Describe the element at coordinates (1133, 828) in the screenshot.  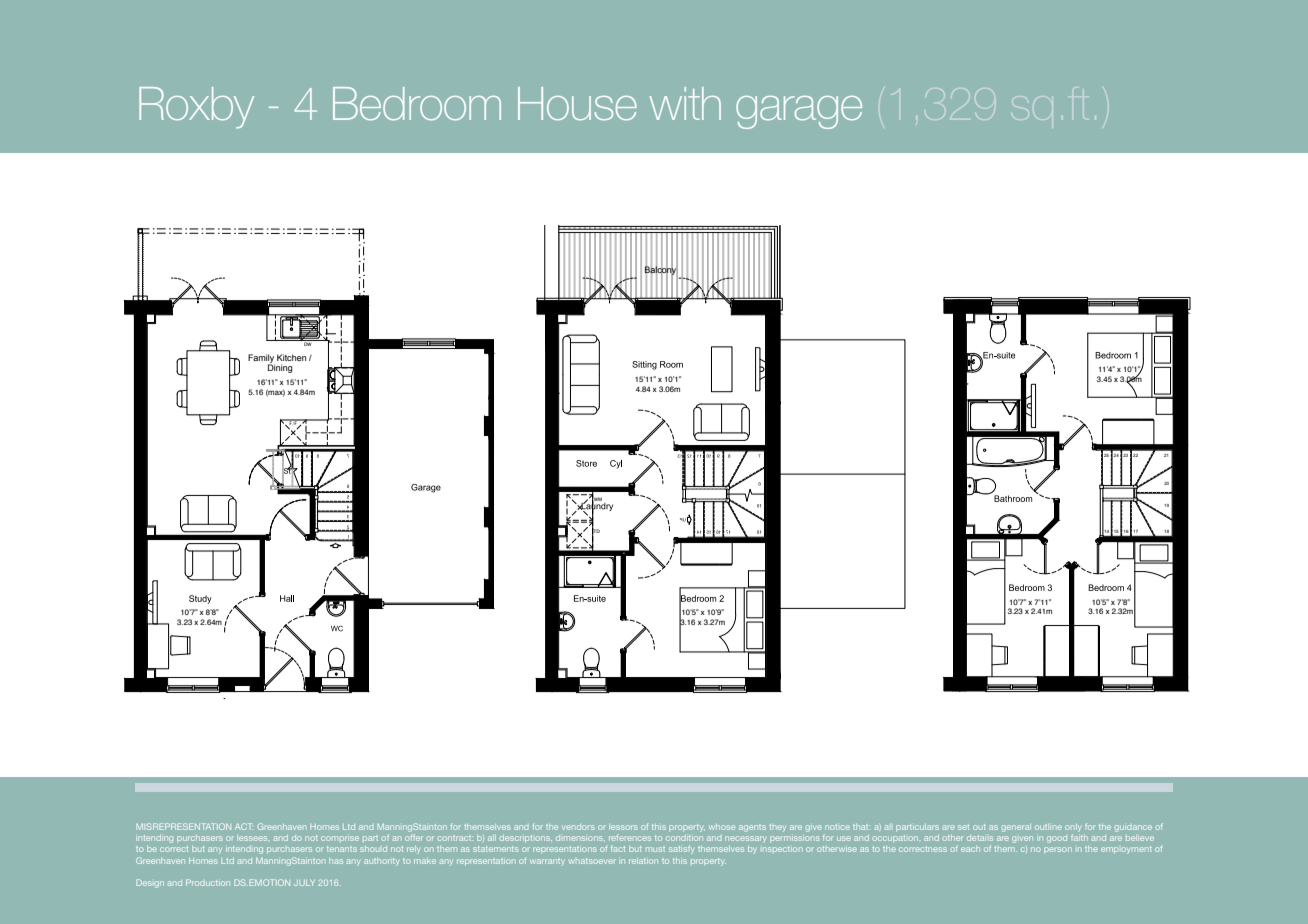
I see `guidance` at that location.
